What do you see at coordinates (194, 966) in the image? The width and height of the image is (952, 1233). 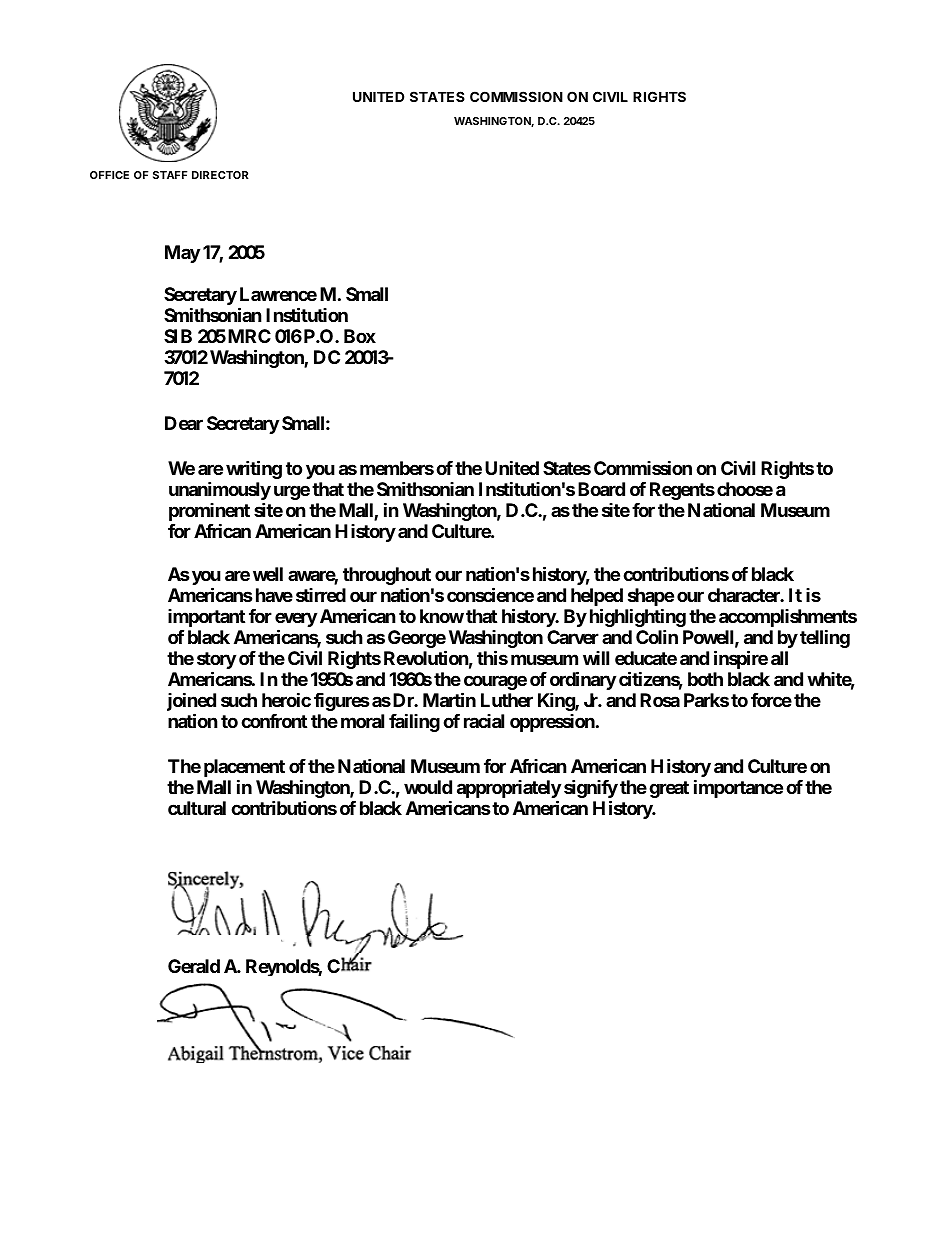 I see `Gerald` at bounding box center [194, 966].
